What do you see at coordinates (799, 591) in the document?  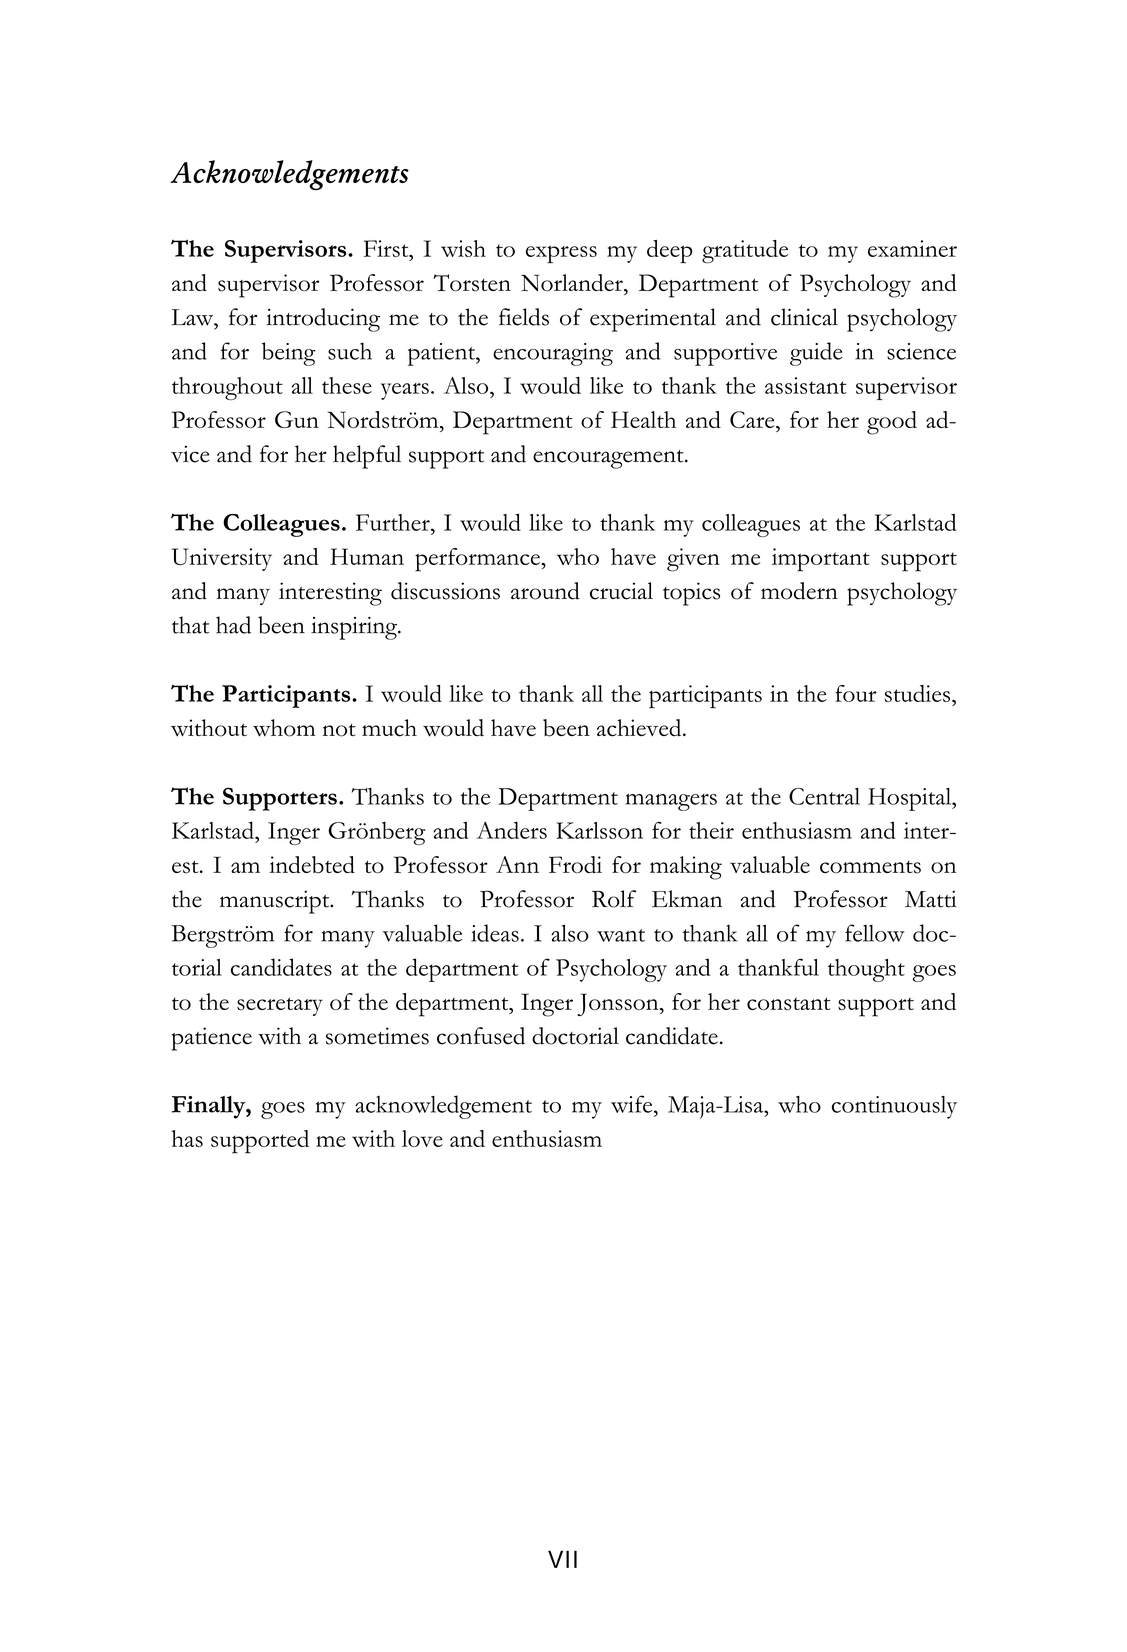 I see `modern` at bounding box center [799, 591].
